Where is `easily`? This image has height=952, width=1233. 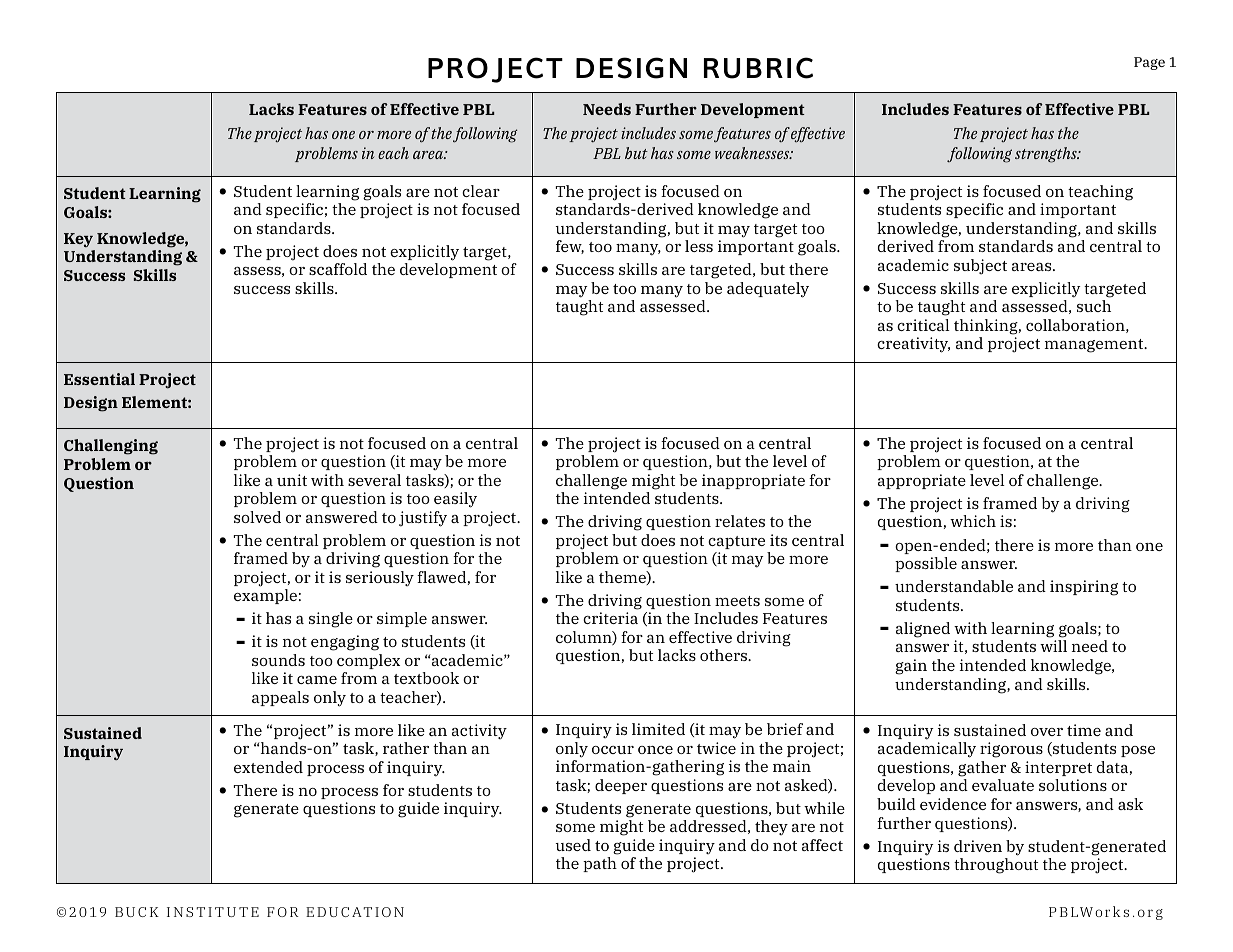 easily is located at coordinates (455, 500).
